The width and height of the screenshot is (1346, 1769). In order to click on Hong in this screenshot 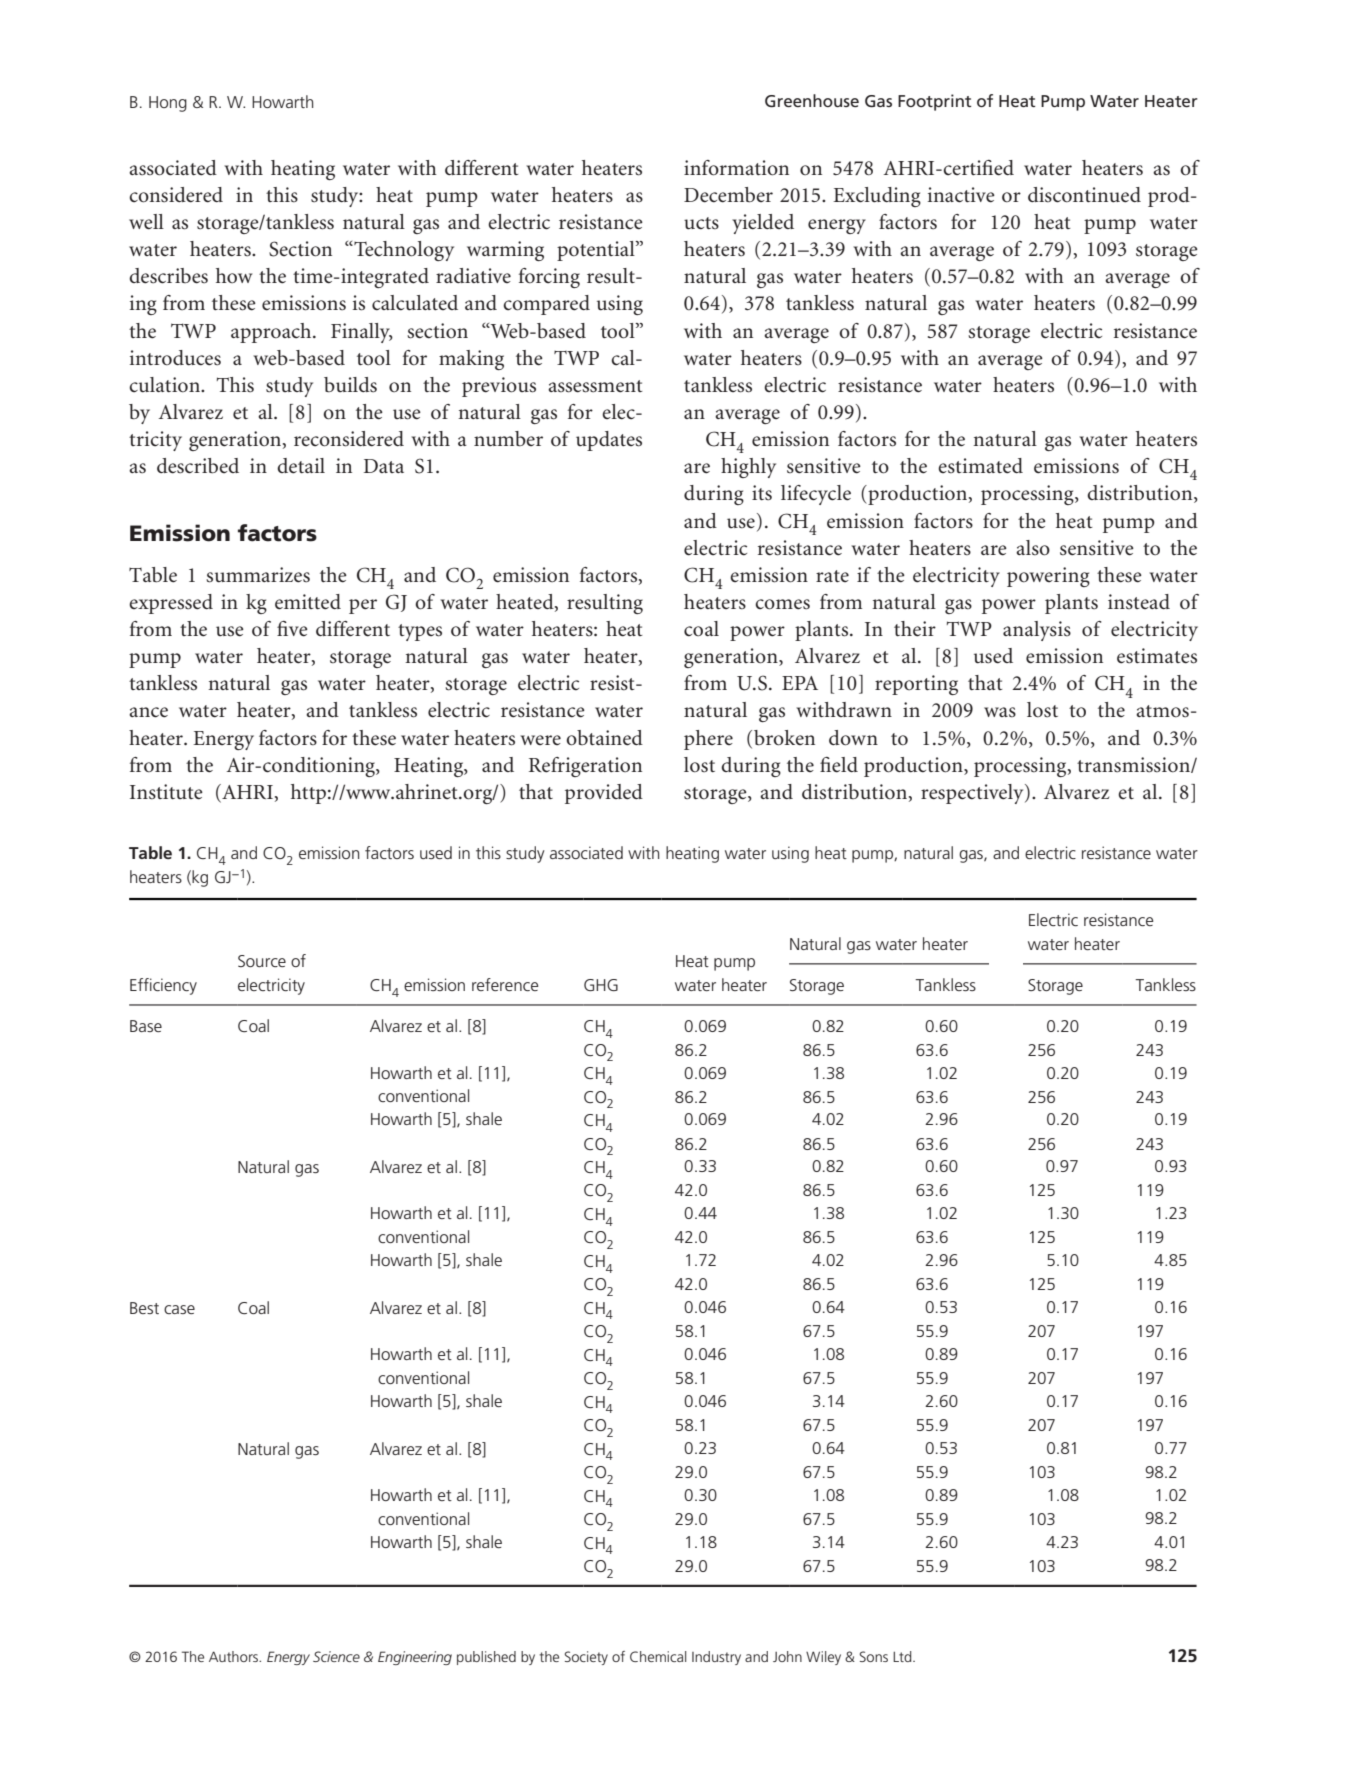, I will do `click(168, 104)`.
